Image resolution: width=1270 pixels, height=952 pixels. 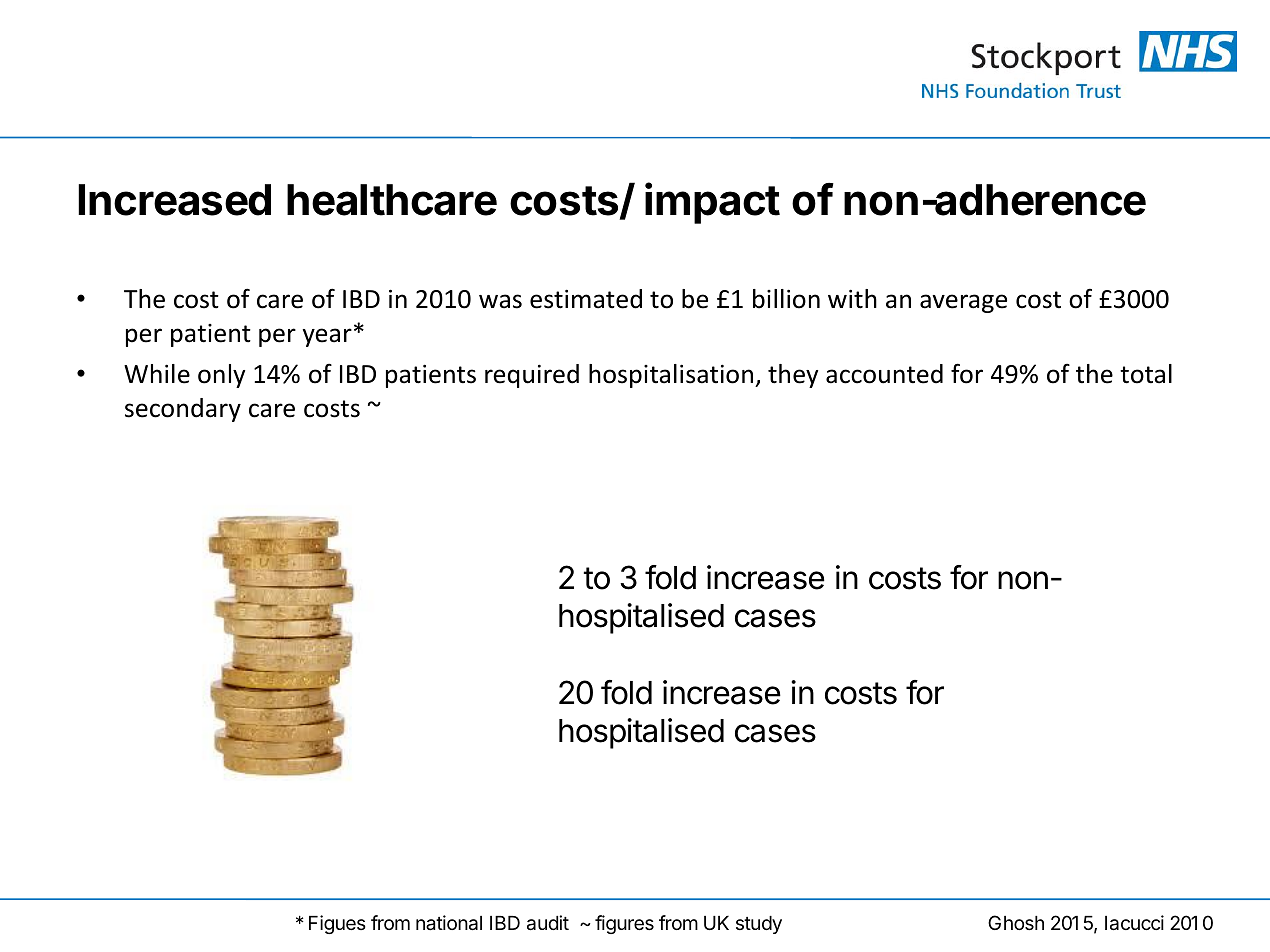 I want to click on study, so click(x=759, y=925).
